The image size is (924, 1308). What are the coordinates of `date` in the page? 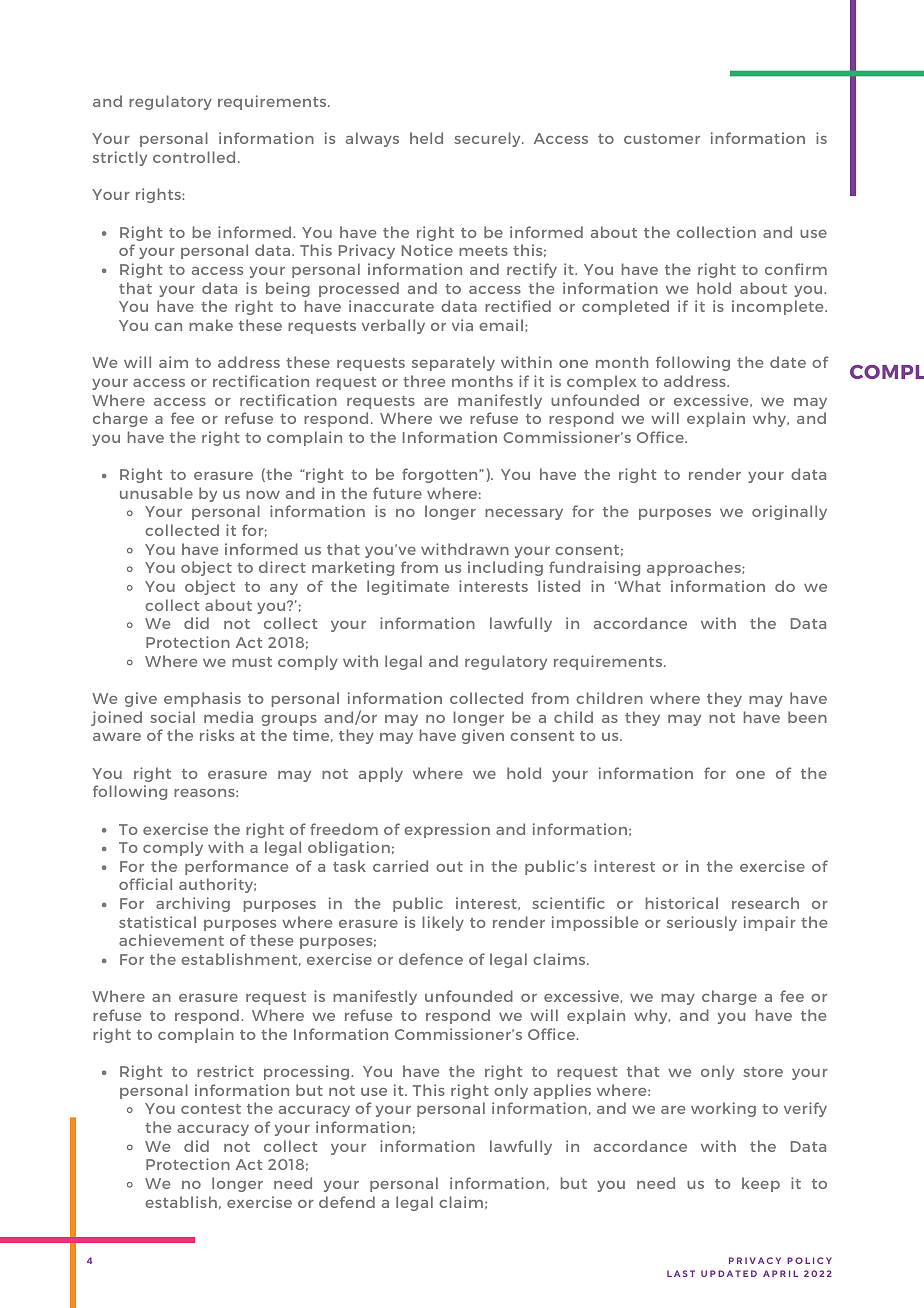 It's located at (788, 362).
